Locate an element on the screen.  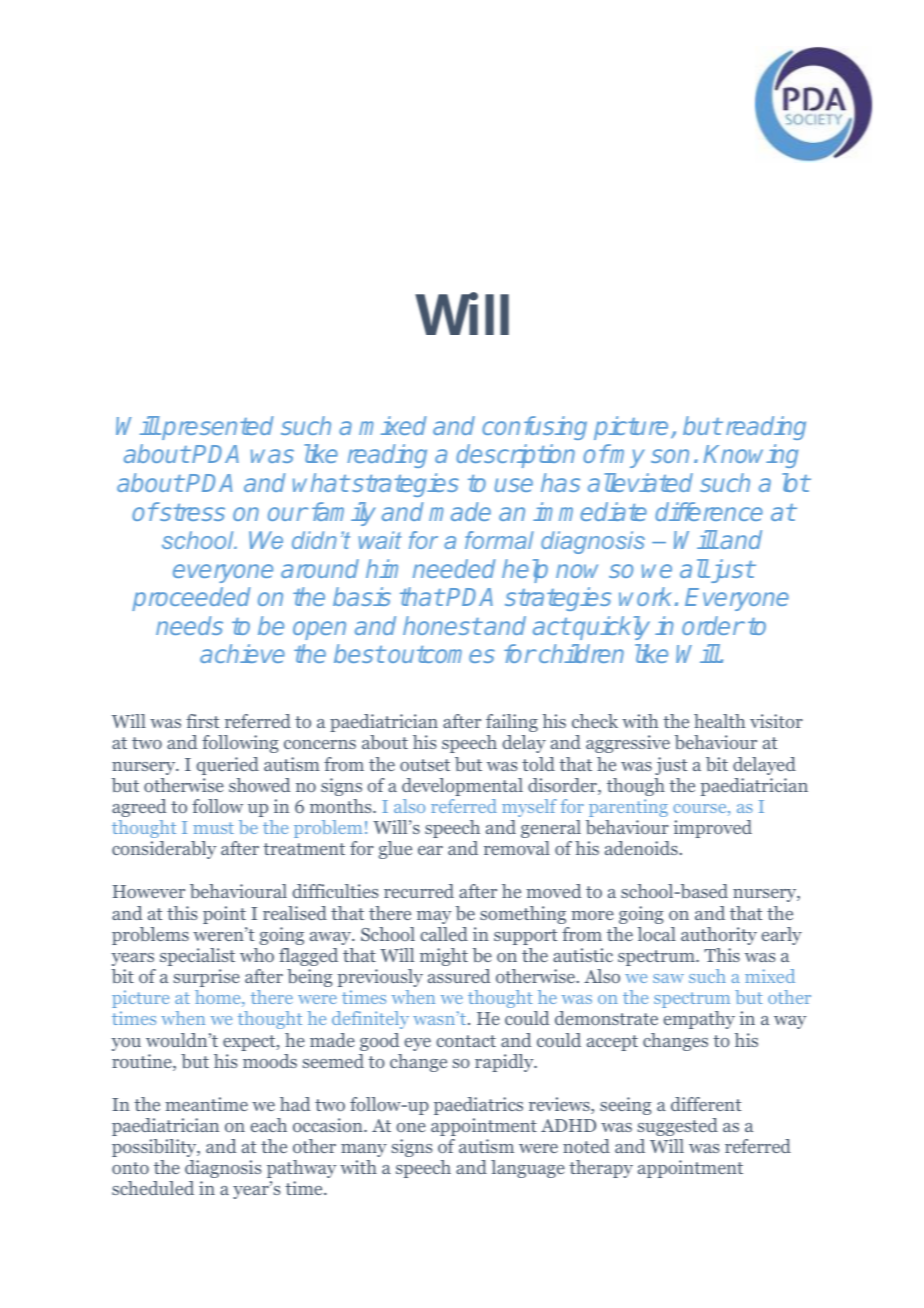
description is located at coordinates (515, 456).
